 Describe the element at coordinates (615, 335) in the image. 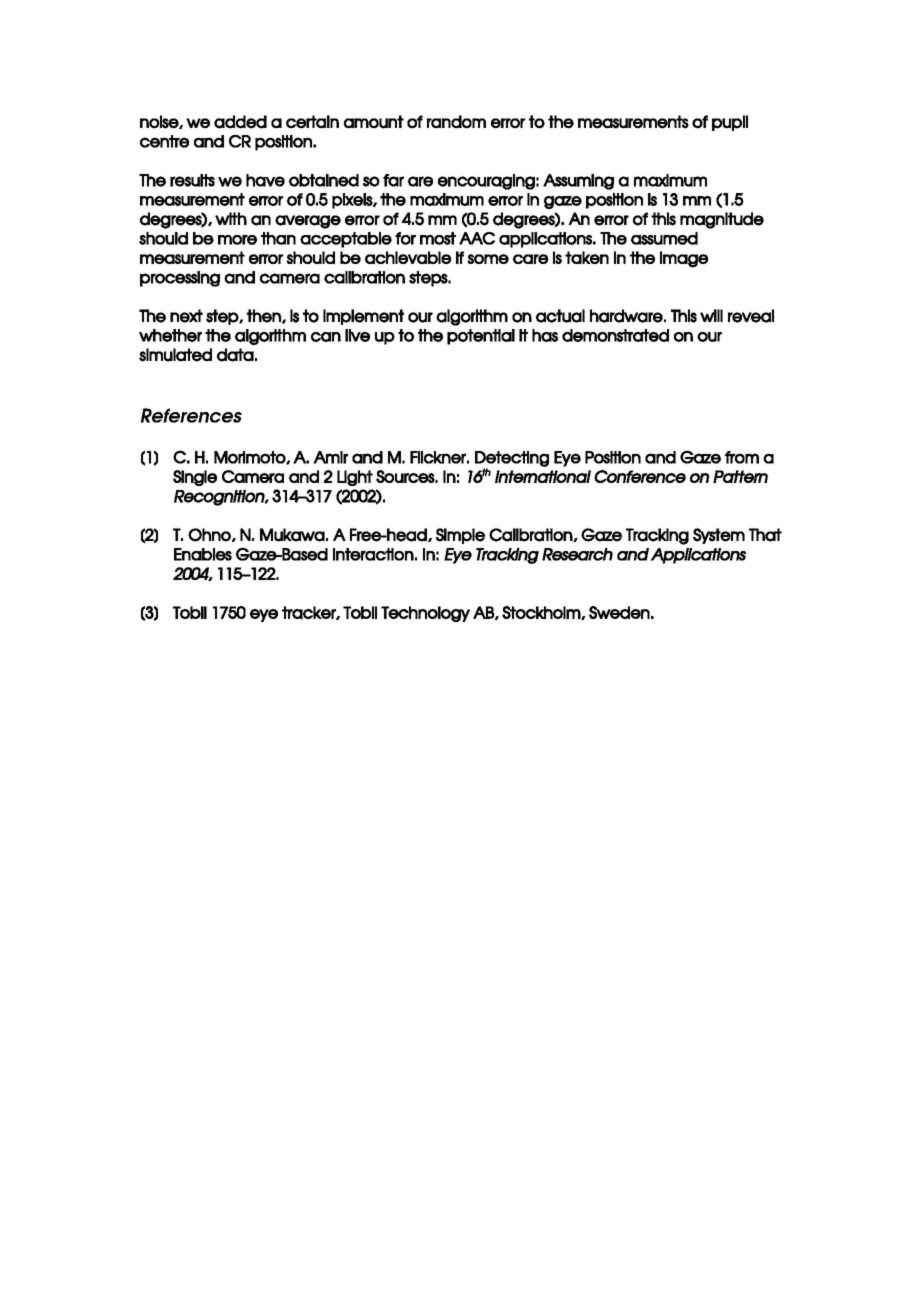

I see `demonstrated` at that location.
